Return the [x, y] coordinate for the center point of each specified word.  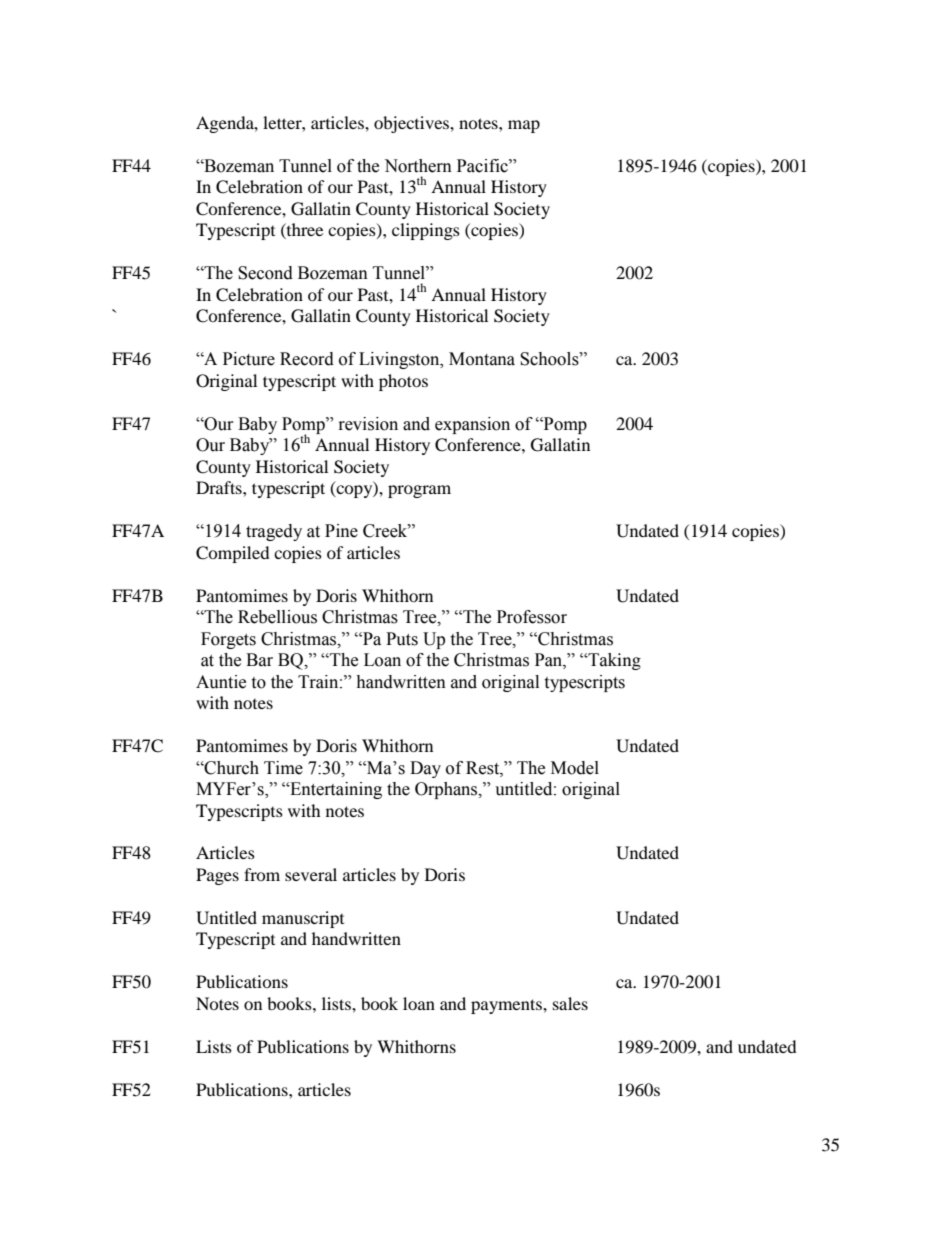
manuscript [303, 919]
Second [265, 273]
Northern [418, 166]
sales [570, 1003]
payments [507, 1006]
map [524, 126]
